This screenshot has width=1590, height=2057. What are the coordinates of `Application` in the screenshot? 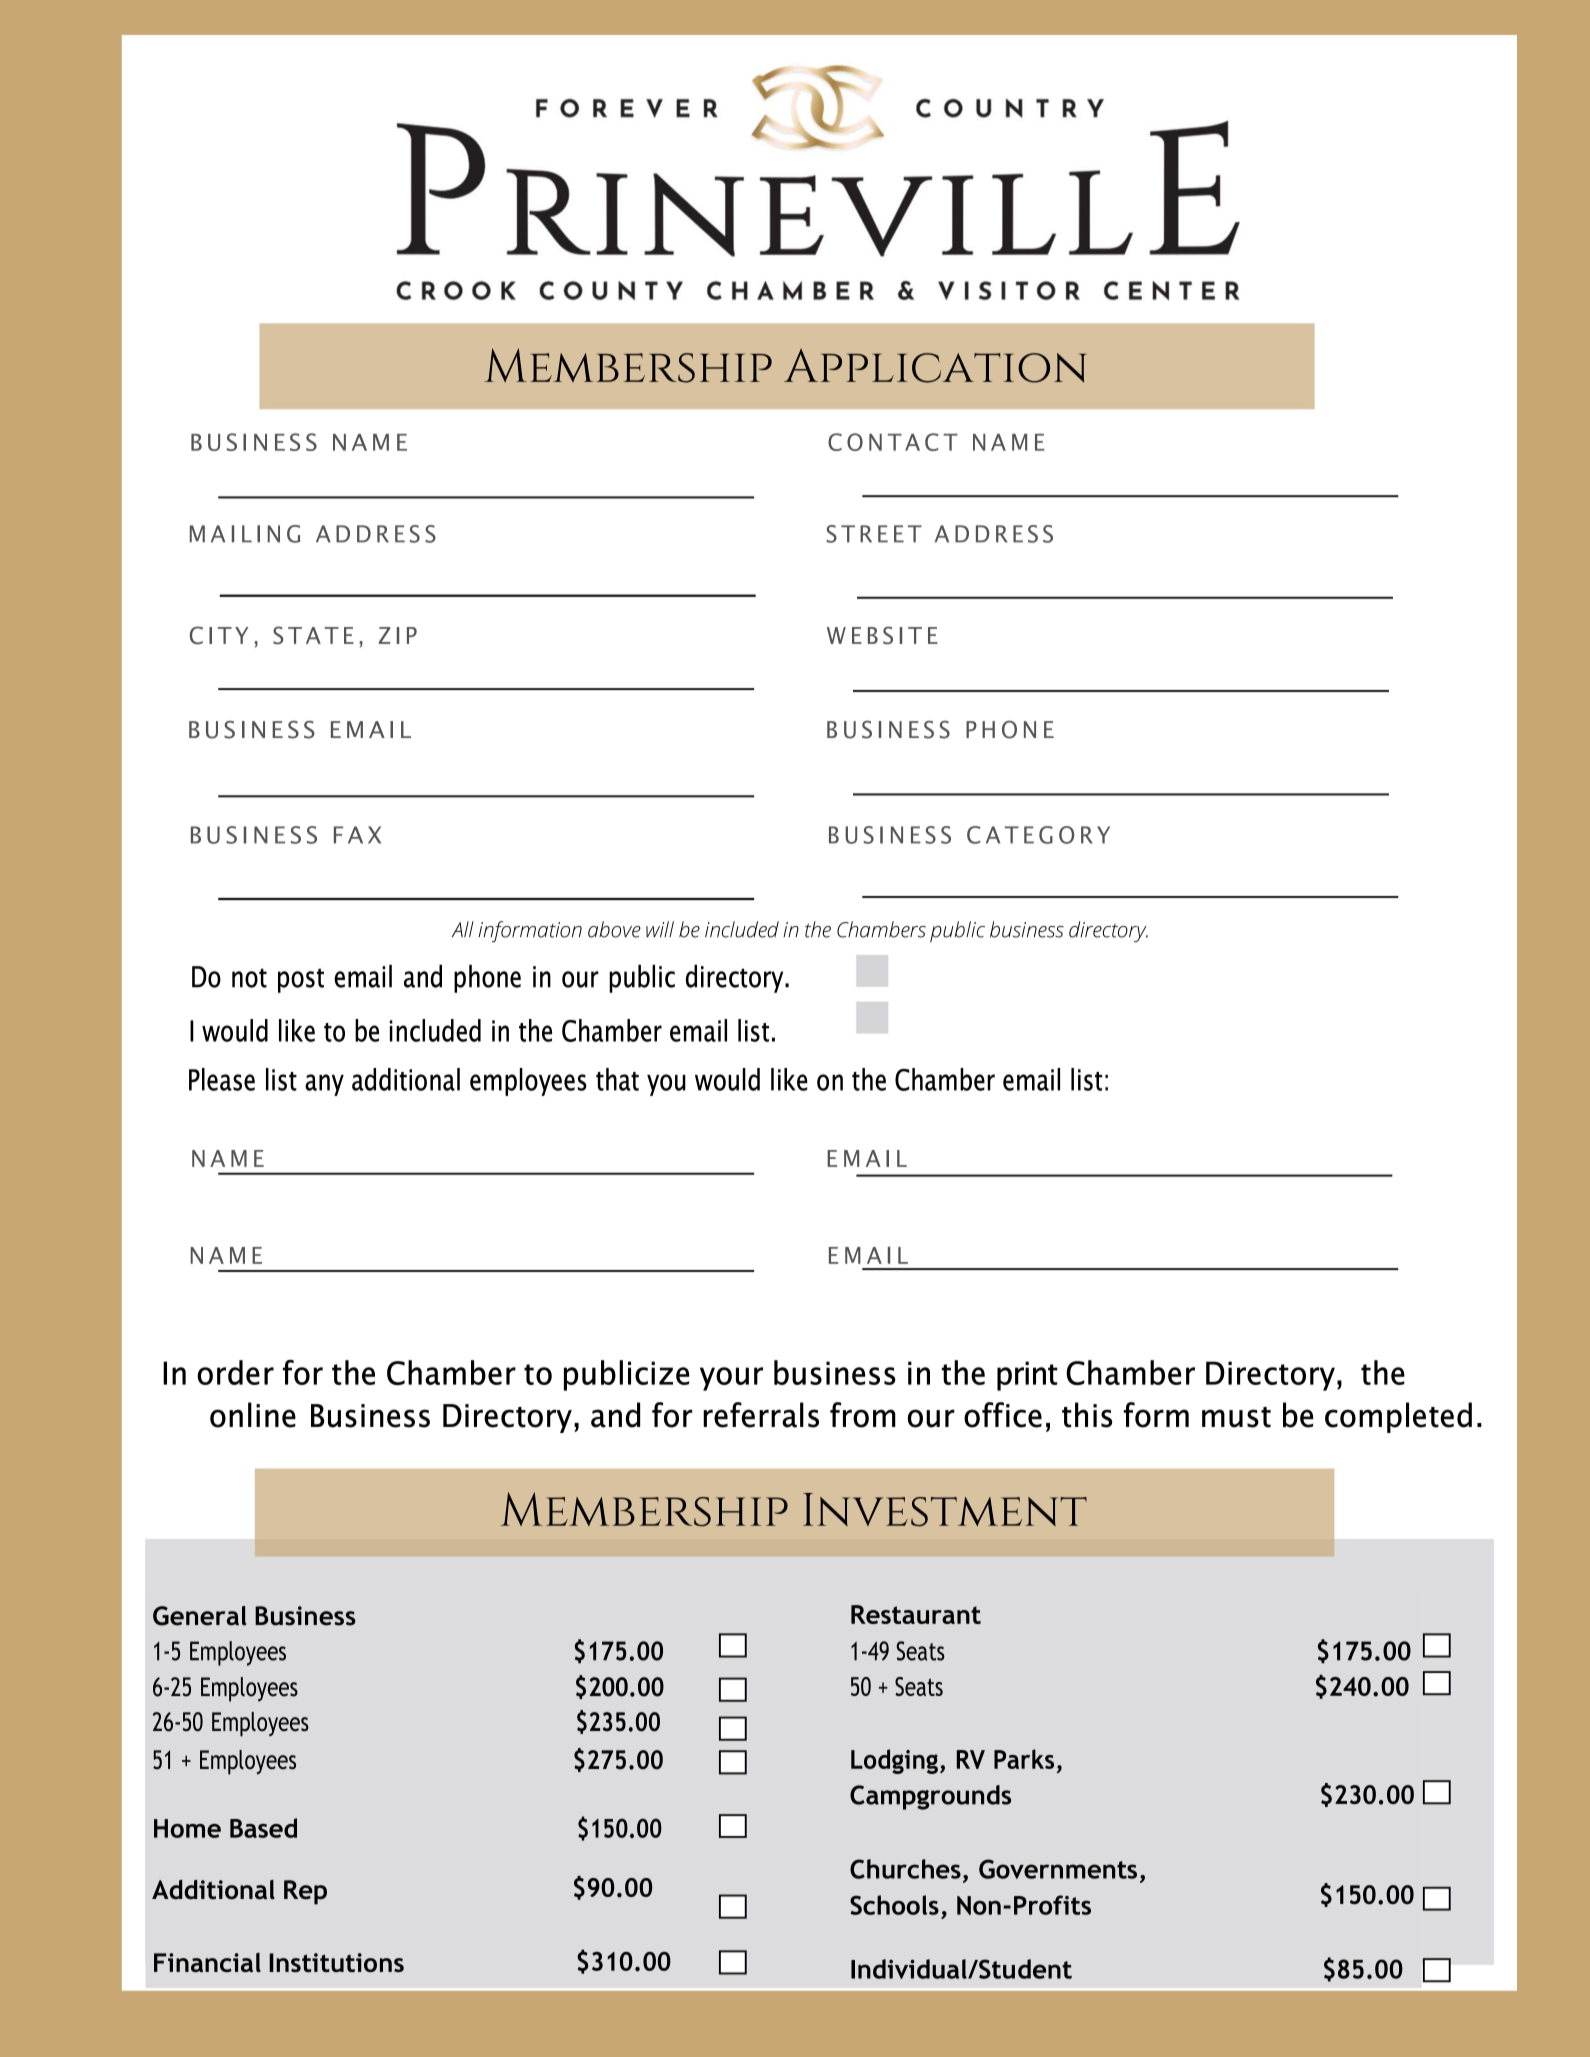 It's located at (935, 366).
